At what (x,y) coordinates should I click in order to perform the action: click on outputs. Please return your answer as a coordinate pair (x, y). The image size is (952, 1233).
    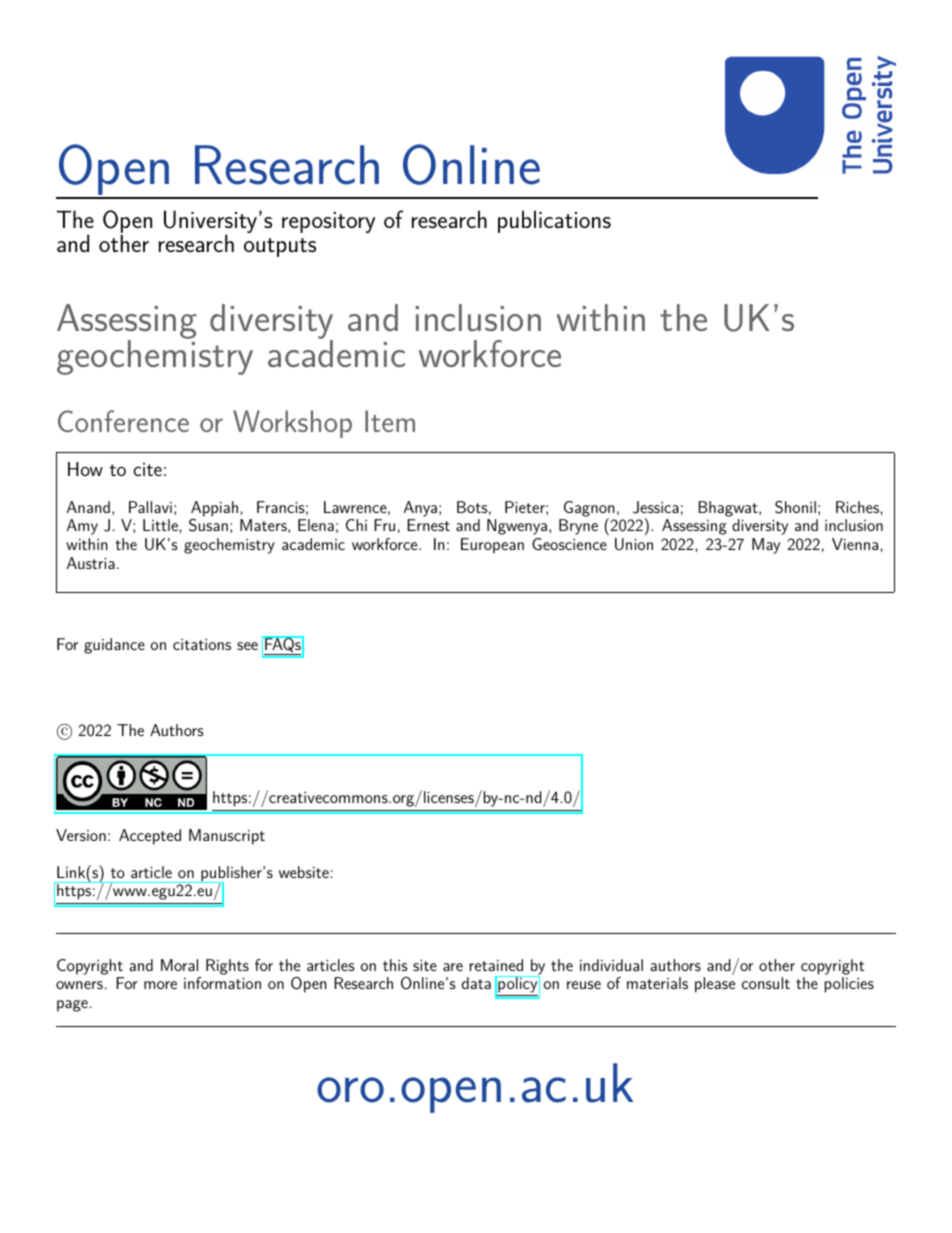
    Looking at the image, I should click on (280, 247).
